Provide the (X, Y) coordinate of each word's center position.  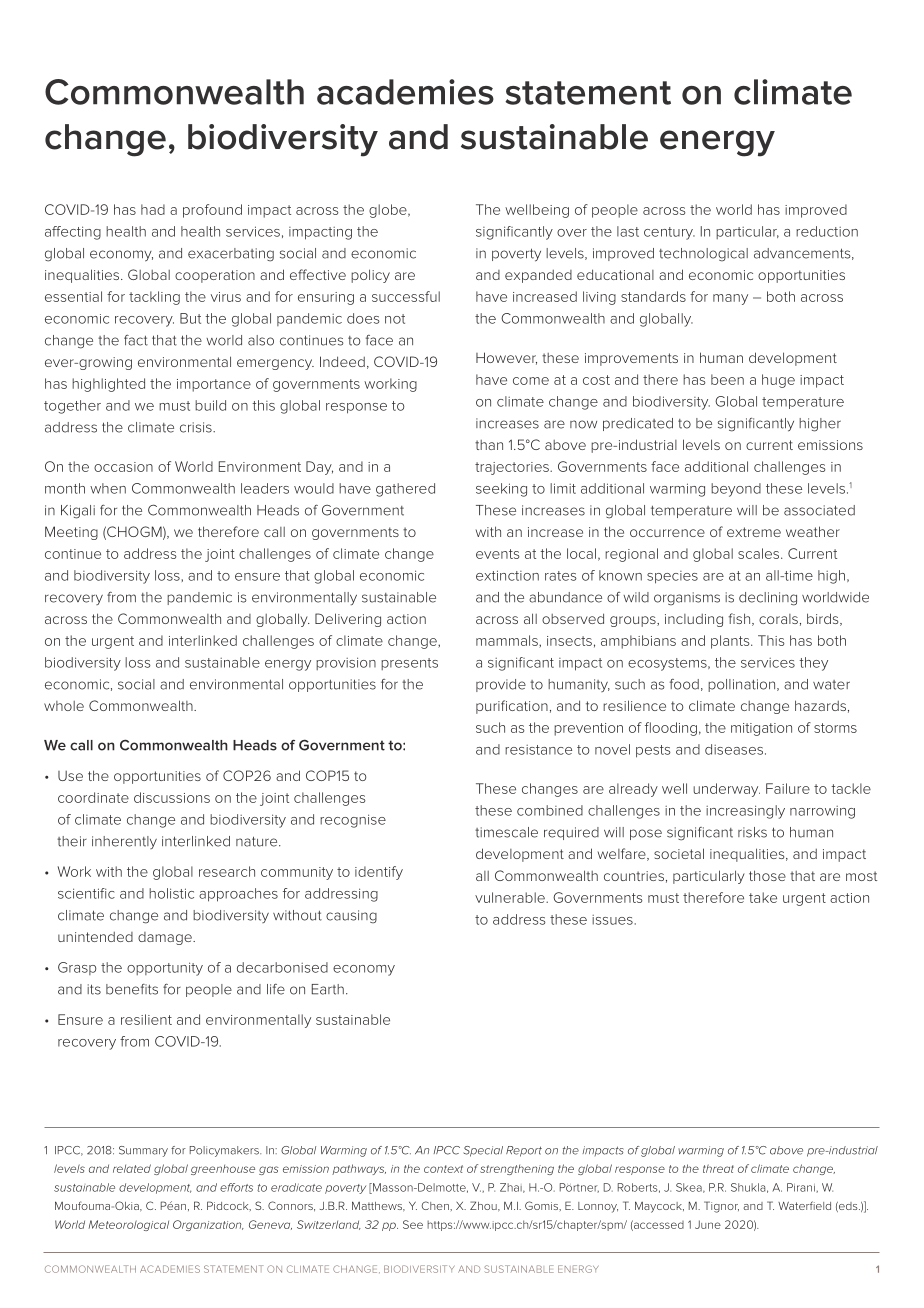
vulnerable (511, 897)
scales (760, 553)
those (767, 875)
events (497, 554)
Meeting (71, 533)
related (132, 1168)
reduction (827, 231)
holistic (171, 893)
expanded (538, 276)
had (153, 209)
